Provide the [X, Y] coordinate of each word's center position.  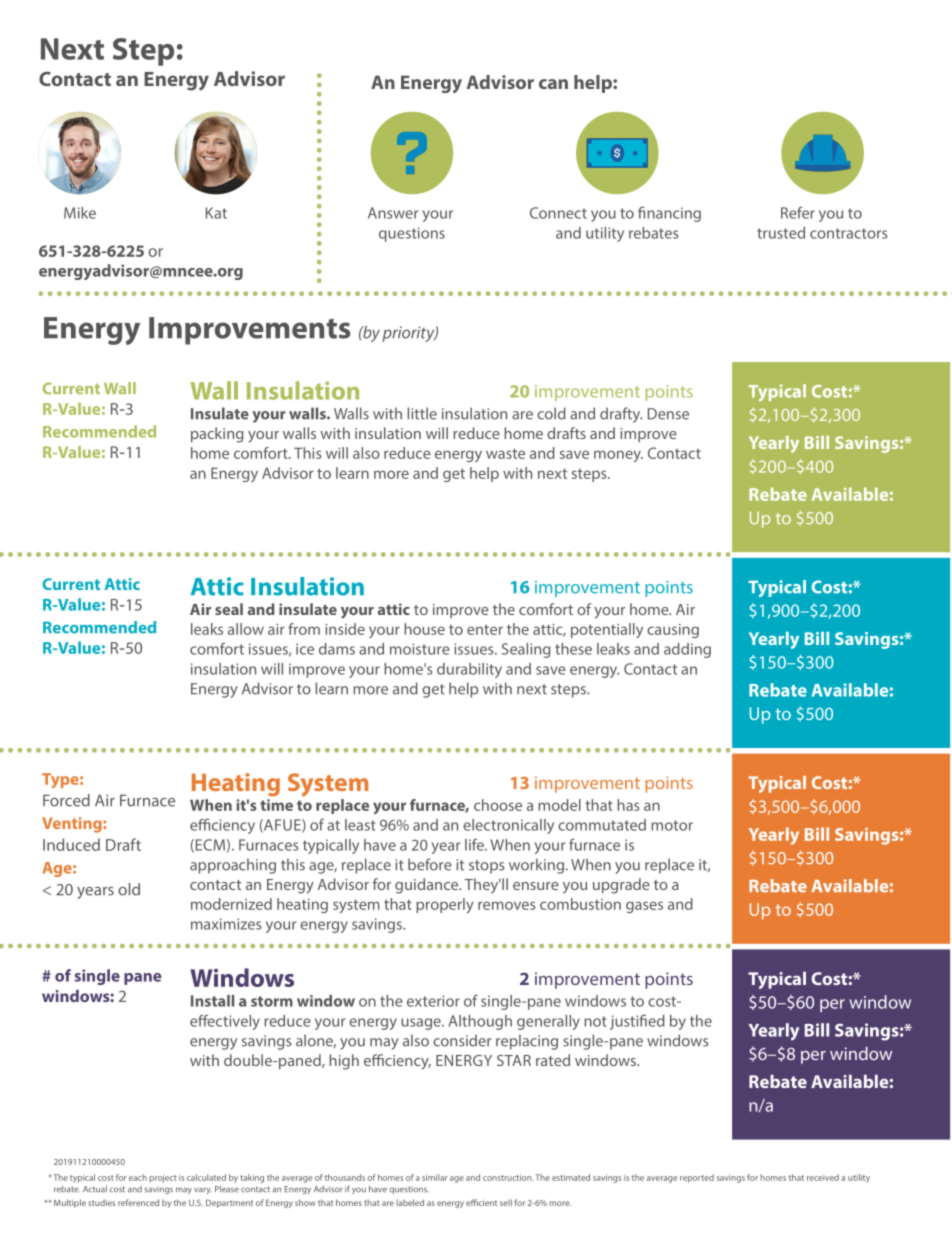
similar [435, 1177]
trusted [781, 233]
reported [697, 1178]
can [553, 84]
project [163, 1178]
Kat [216, 213]
